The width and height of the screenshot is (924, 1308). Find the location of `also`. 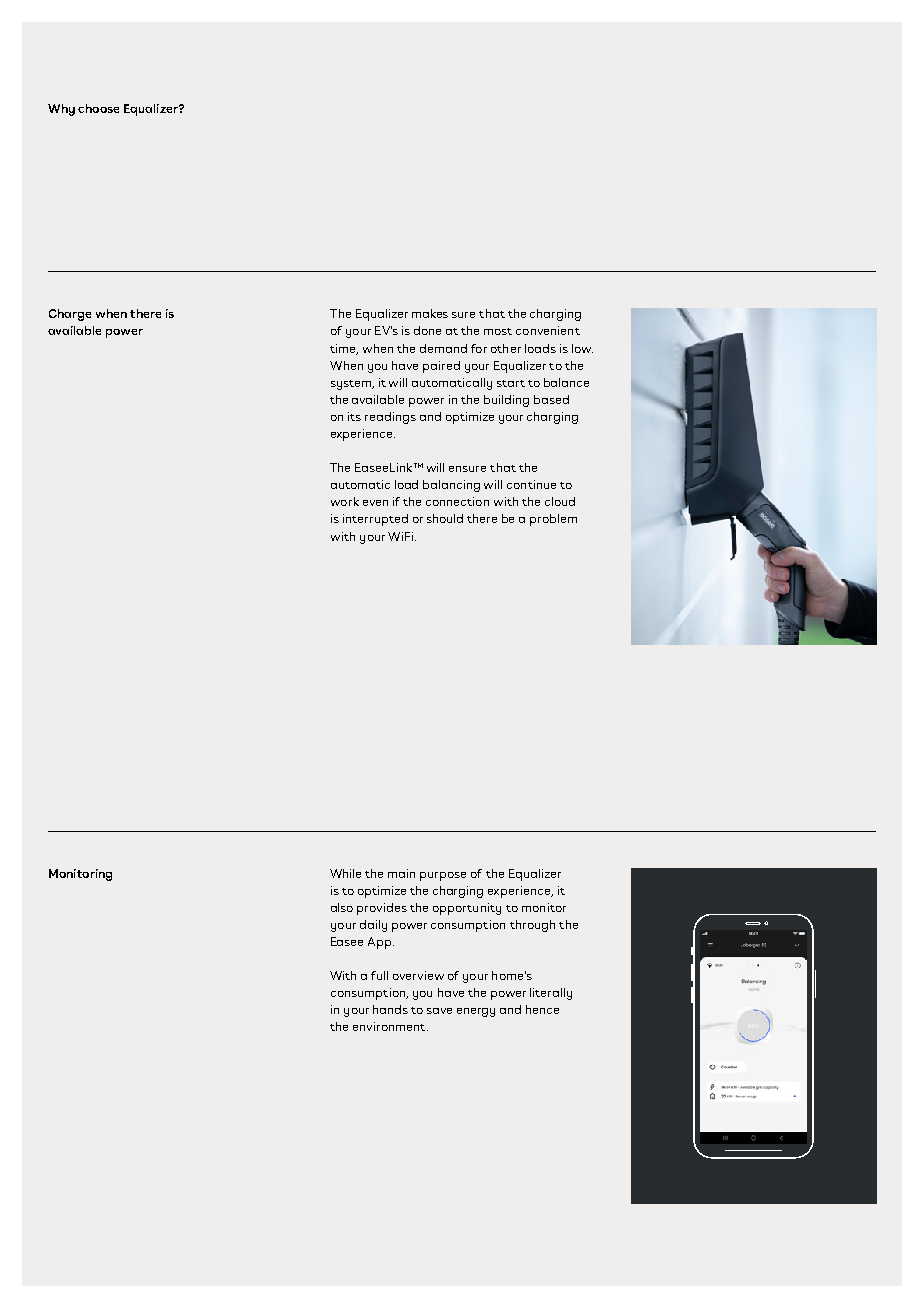

also is located at coordinates (342, 907).
